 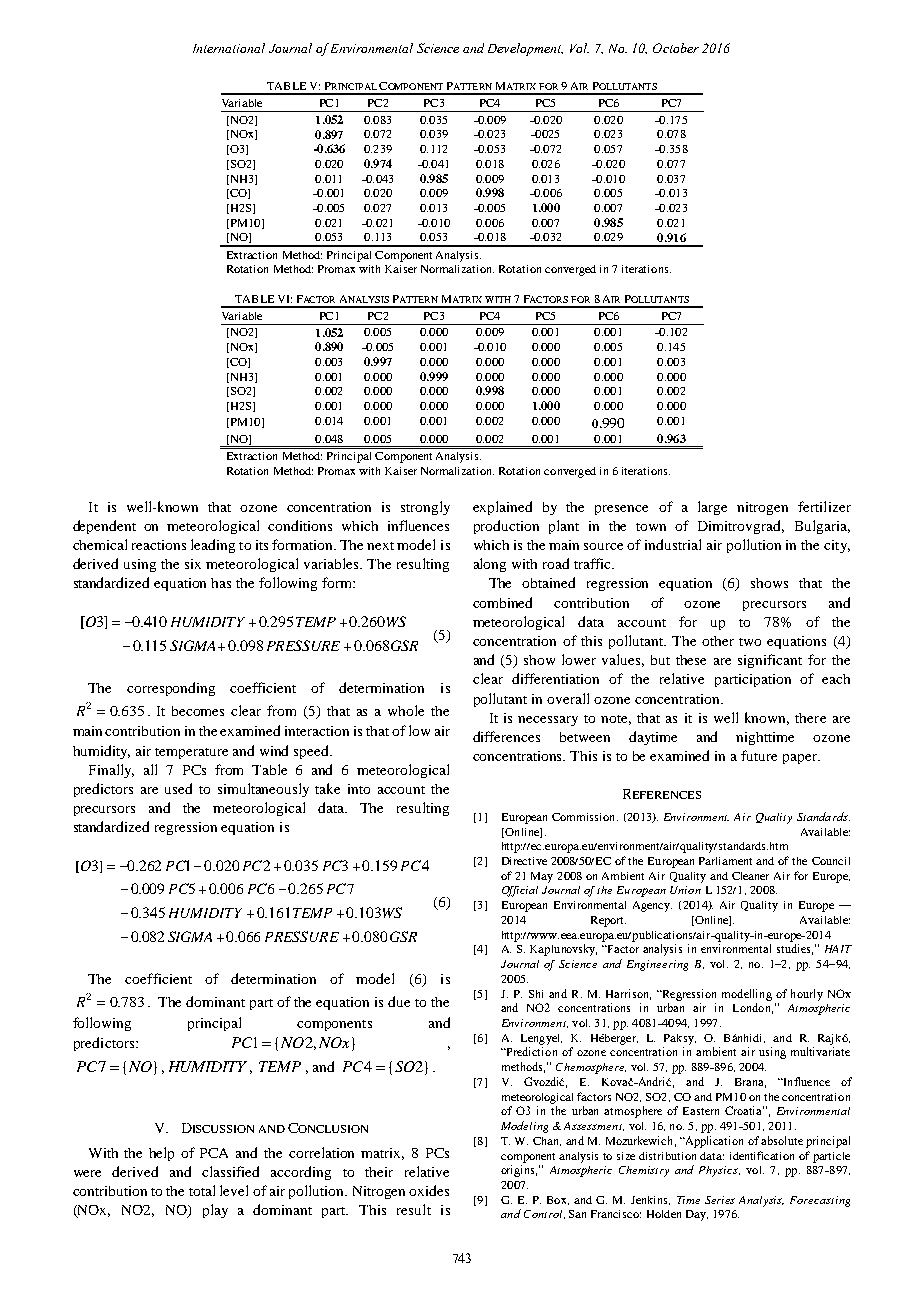 I want to click on International, so click(x=229, y=48).
